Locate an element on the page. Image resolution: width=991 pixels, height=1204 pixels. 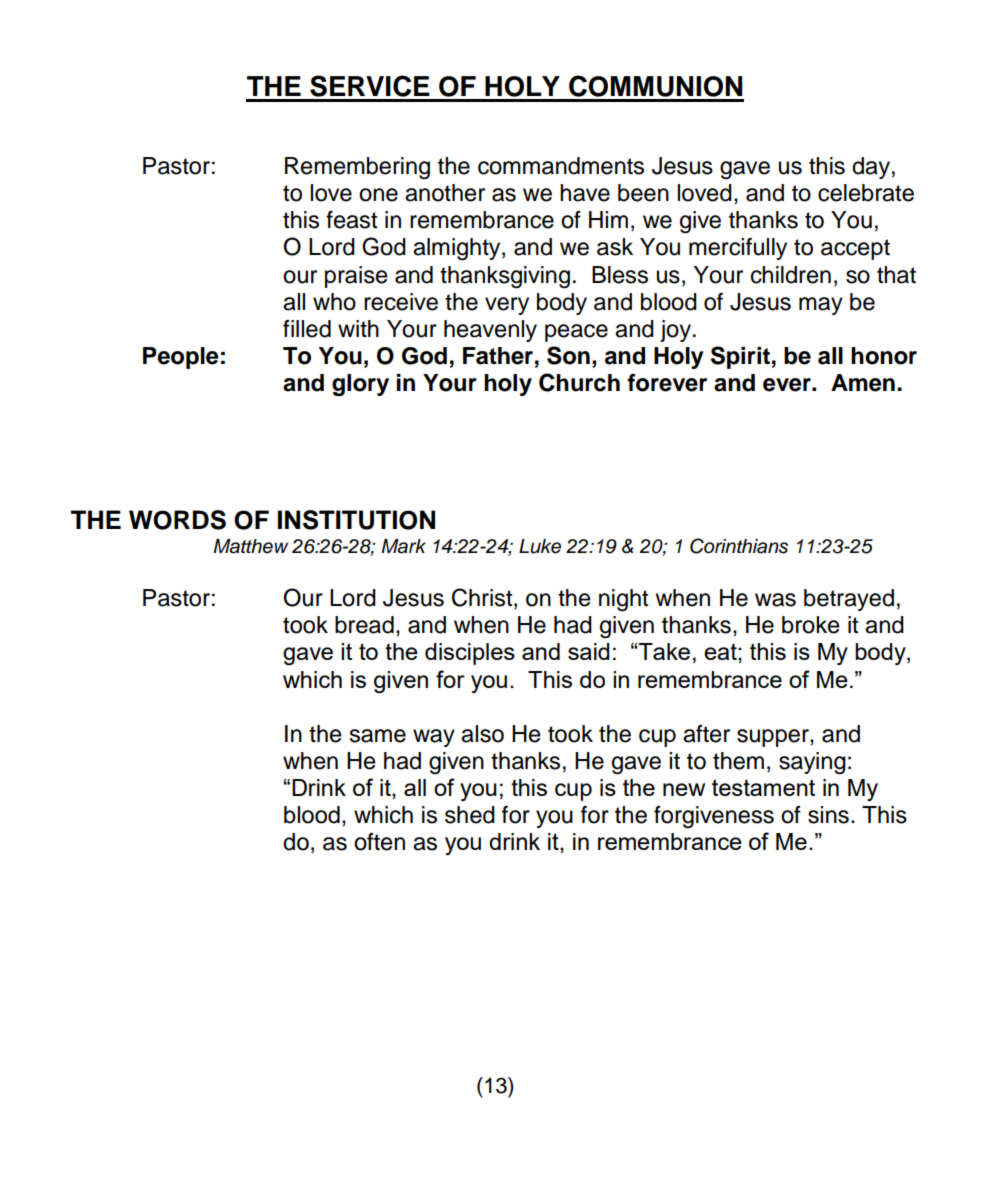
often is located at coordinates (379, 842).
